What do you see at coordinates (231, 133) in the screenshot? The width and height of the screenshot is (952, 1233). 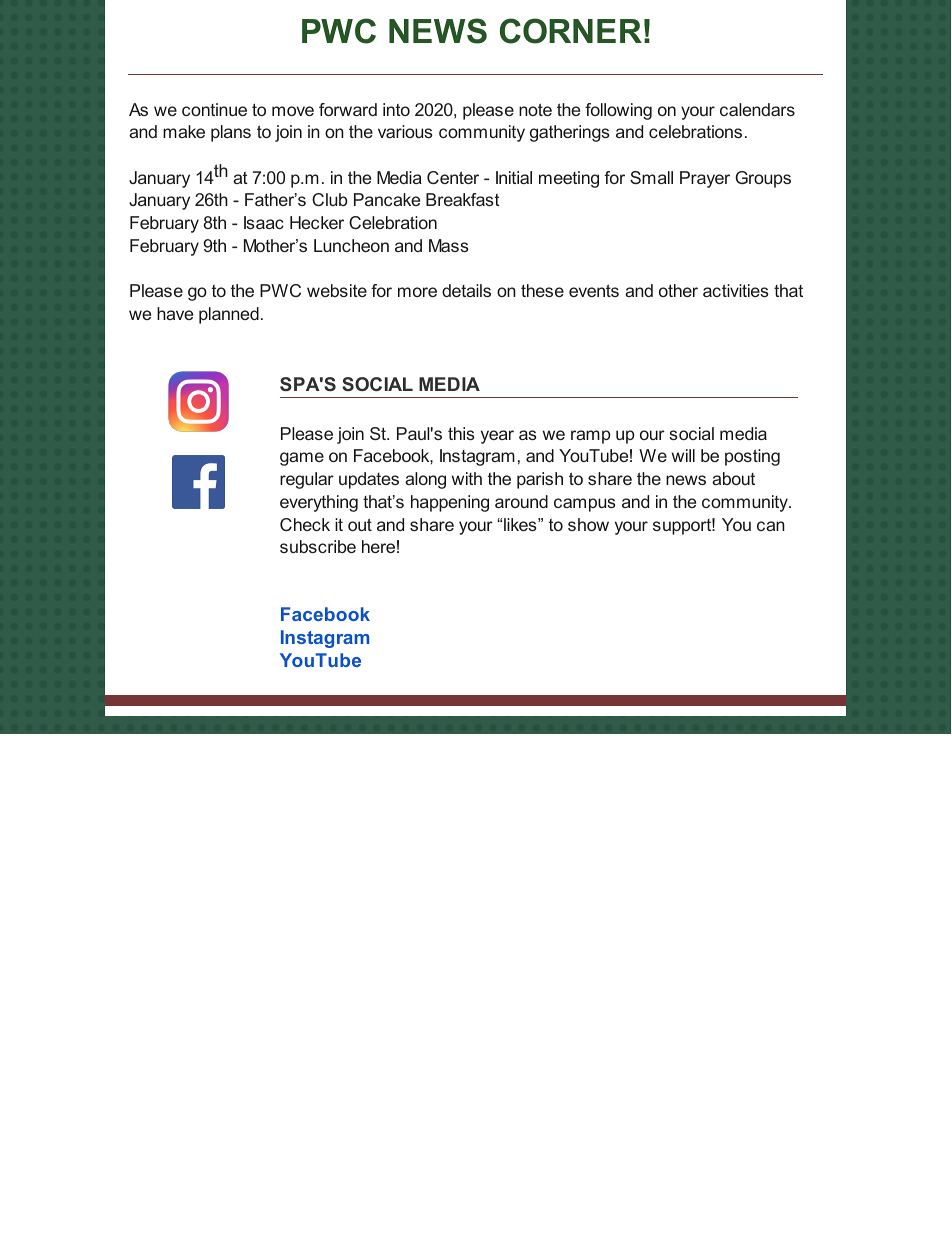 I see `plans` at bounding box center [231, 133].
